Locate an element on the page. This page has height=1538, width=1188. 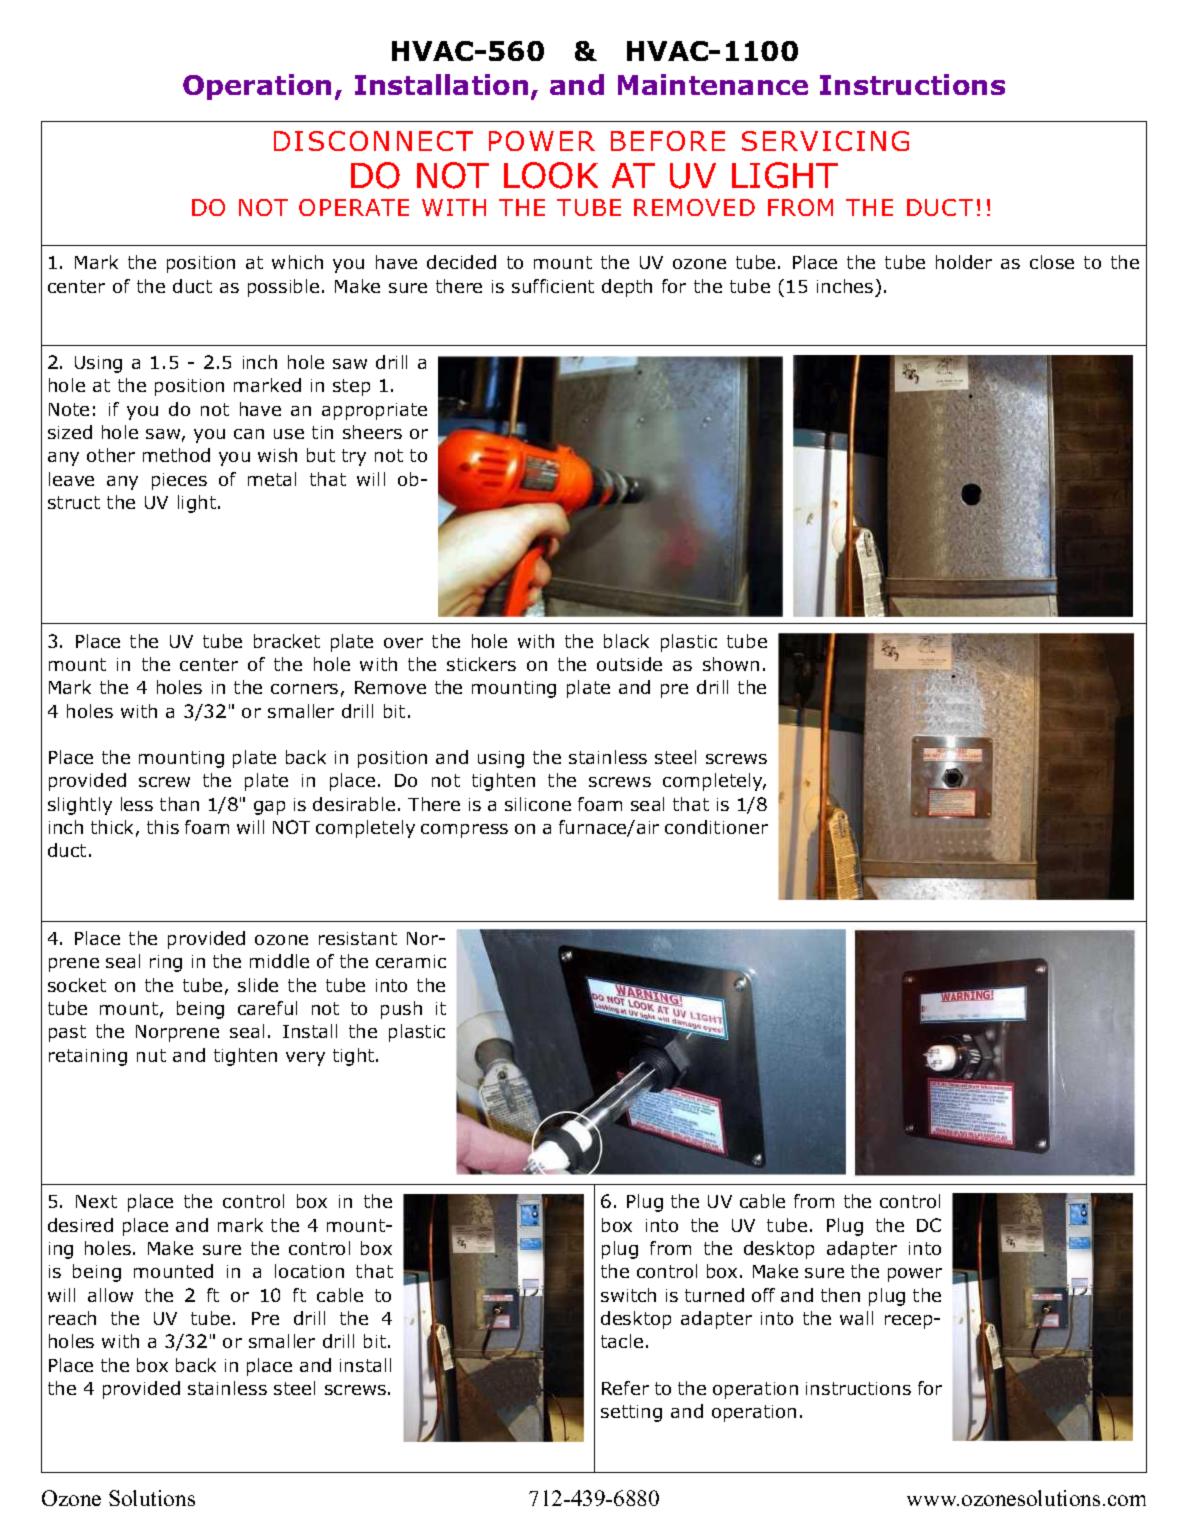
setting is located at coordinates (631, 1413).
